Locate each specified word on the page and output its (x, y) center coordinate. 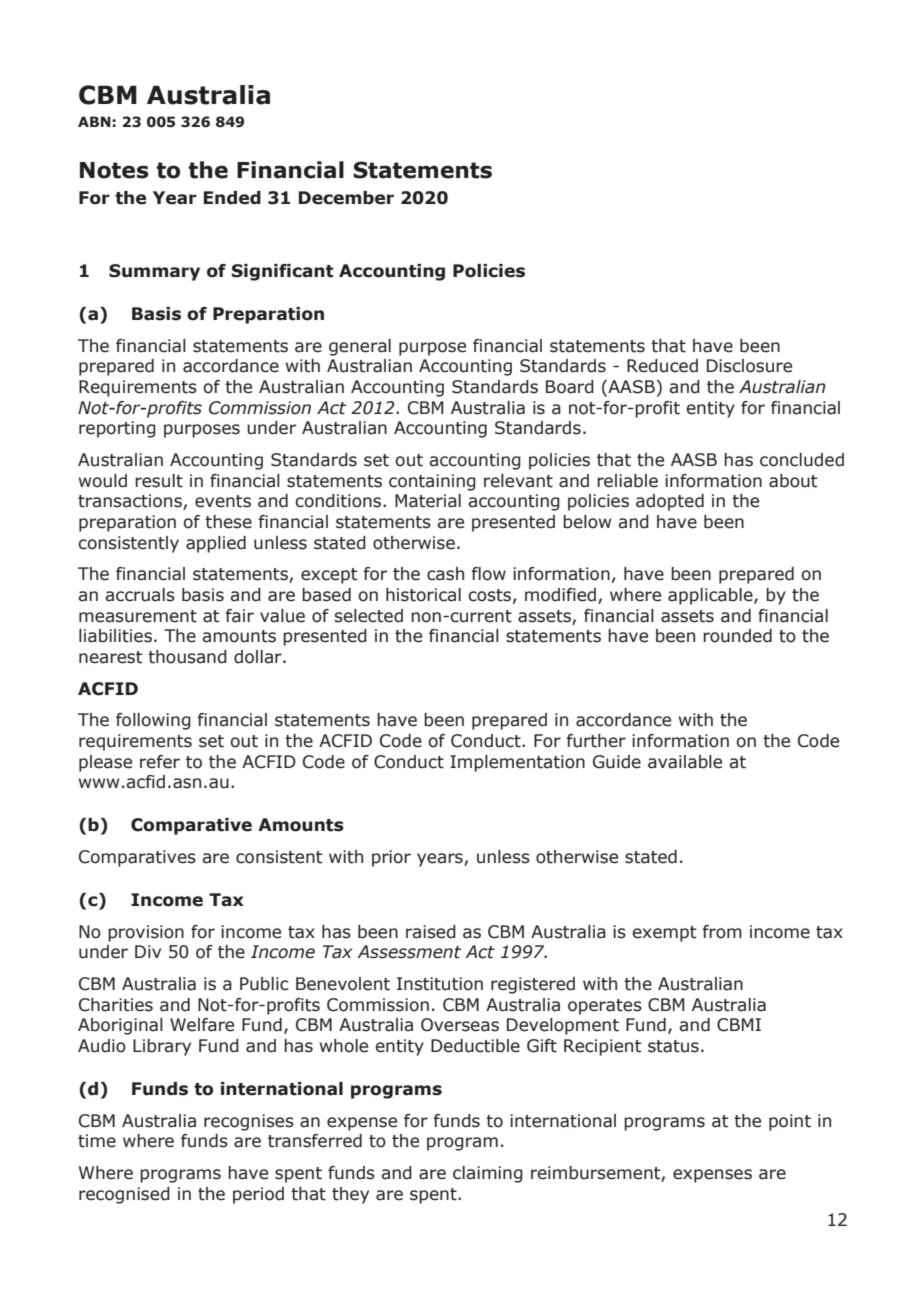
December (346, 198)
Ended (232, 198)
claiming (488, 1174)
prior (391, 858)
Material (428, 501)
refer (160, 762)
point (790, 1122)
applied (216, 544)
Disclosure (749, 366)
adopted (670, 502)
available (685, 762)
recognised (124, 1195)
